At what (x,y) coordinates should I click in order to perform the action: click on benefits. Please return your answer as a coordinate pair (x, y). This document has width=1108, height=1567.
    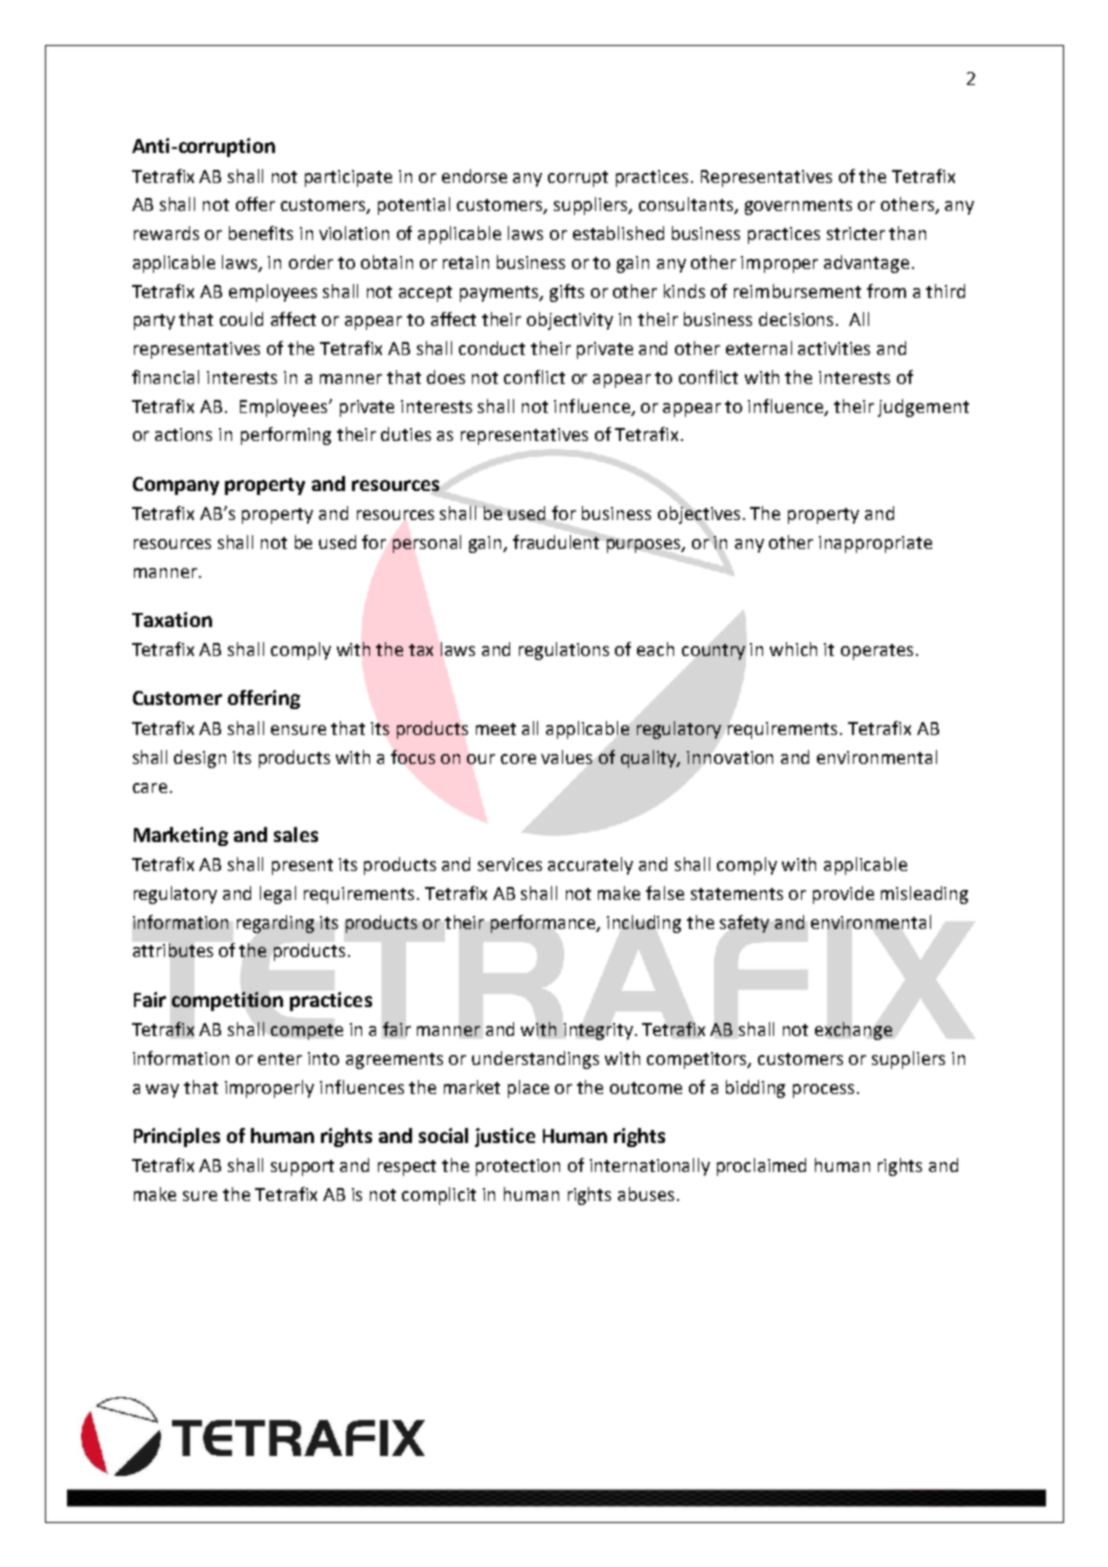
    Looking at the image, I should click on (261, 233).
